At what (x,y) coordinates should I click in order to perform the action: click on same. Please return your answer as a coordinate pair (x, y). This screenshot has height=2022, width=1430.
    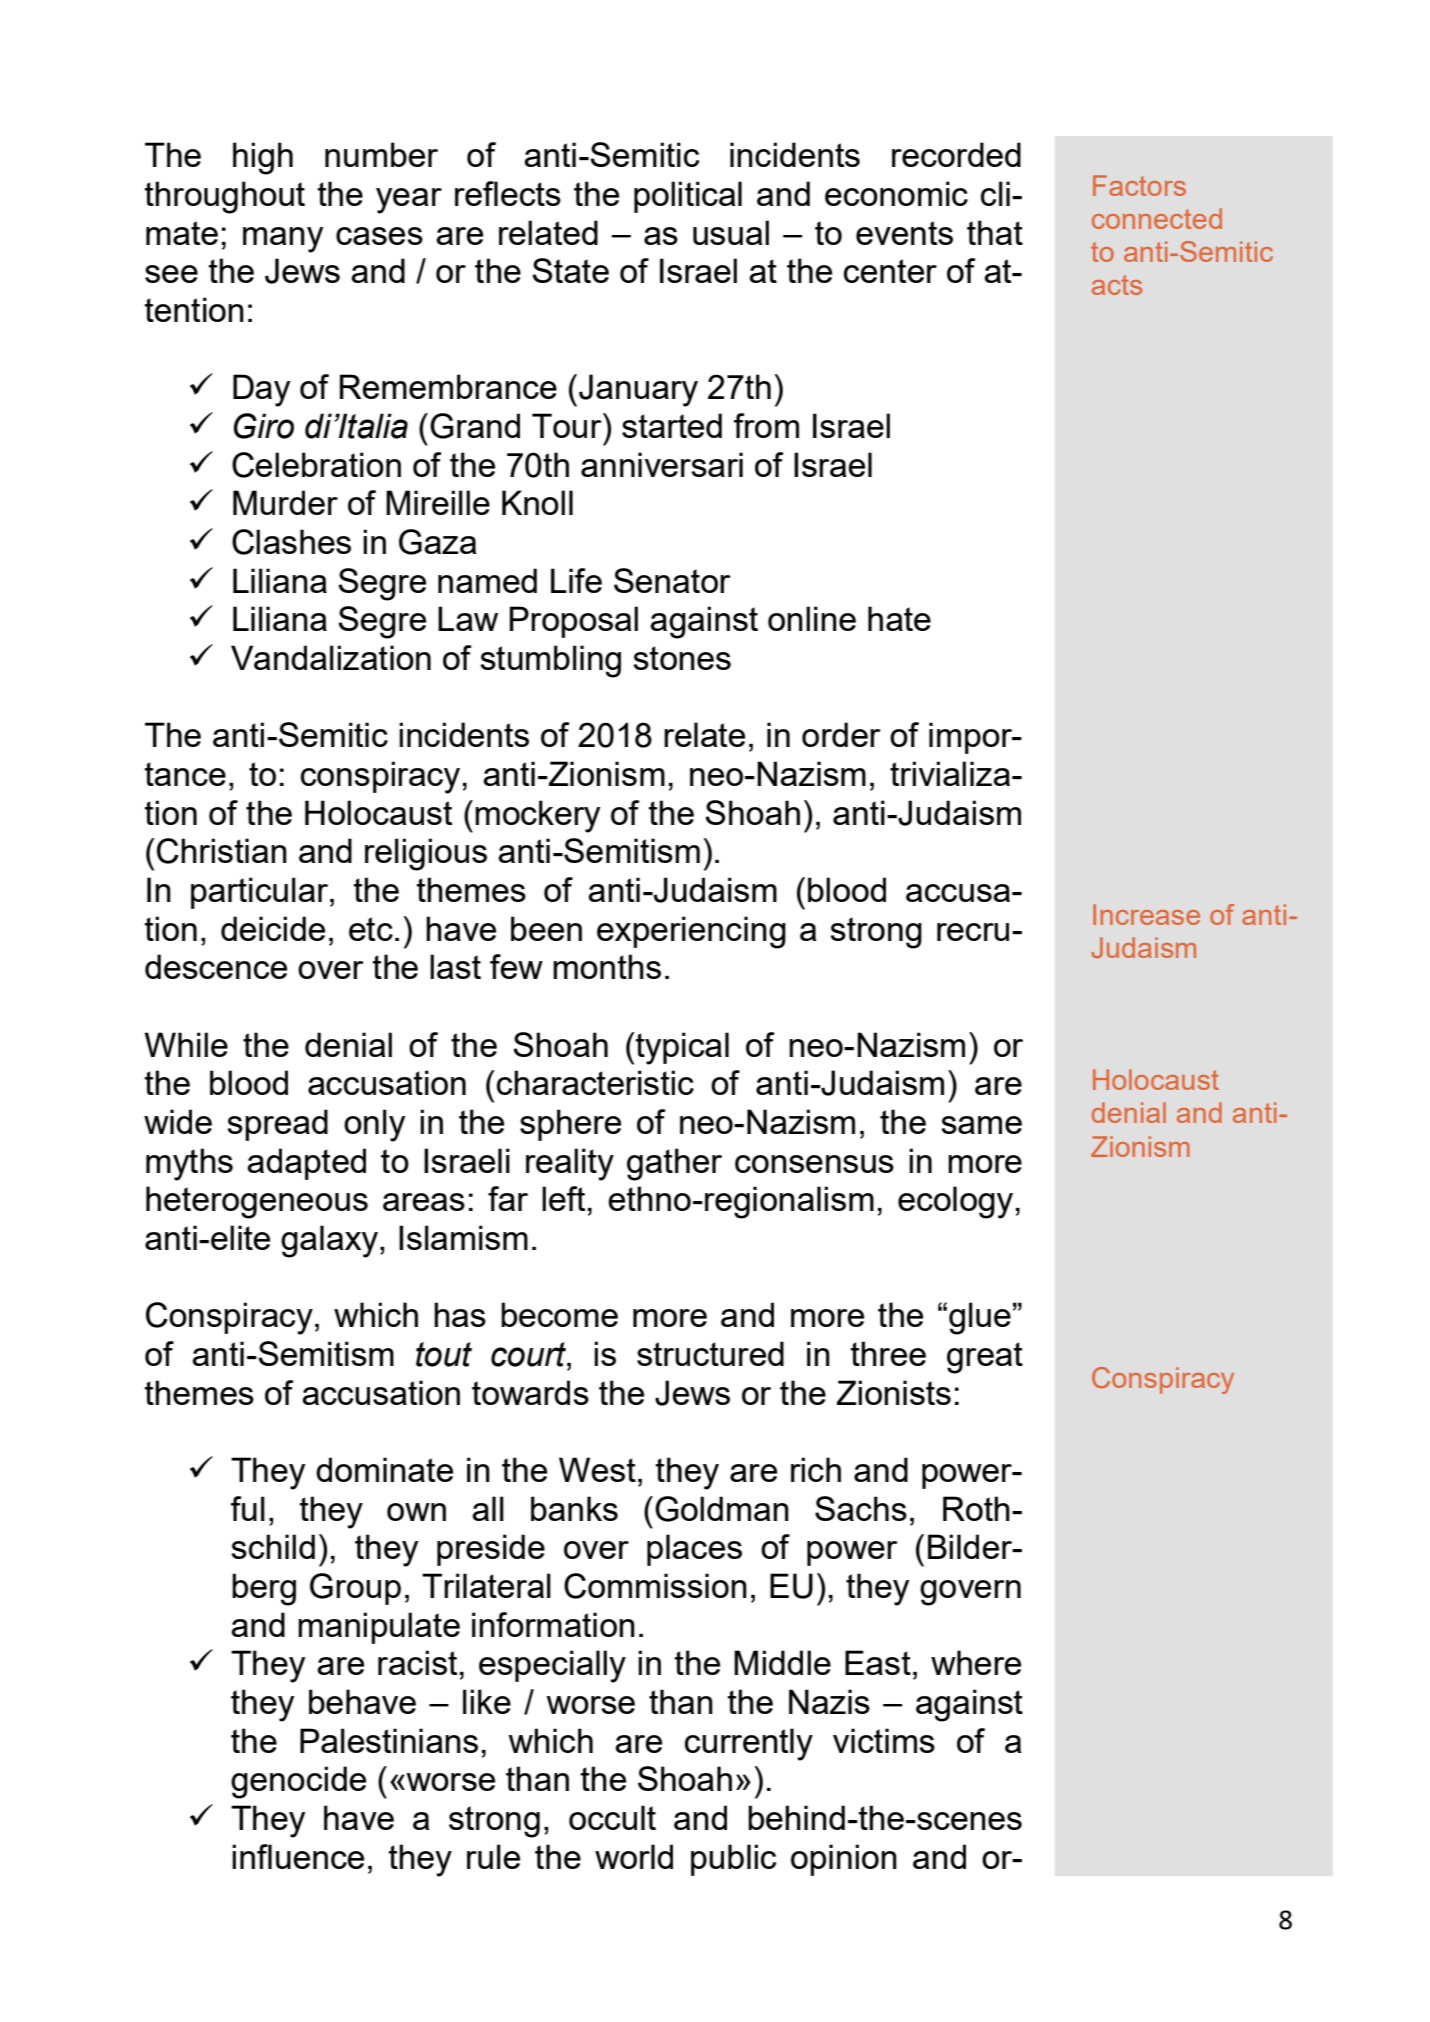
    Looking at the image, I should click on (981, 1125).
